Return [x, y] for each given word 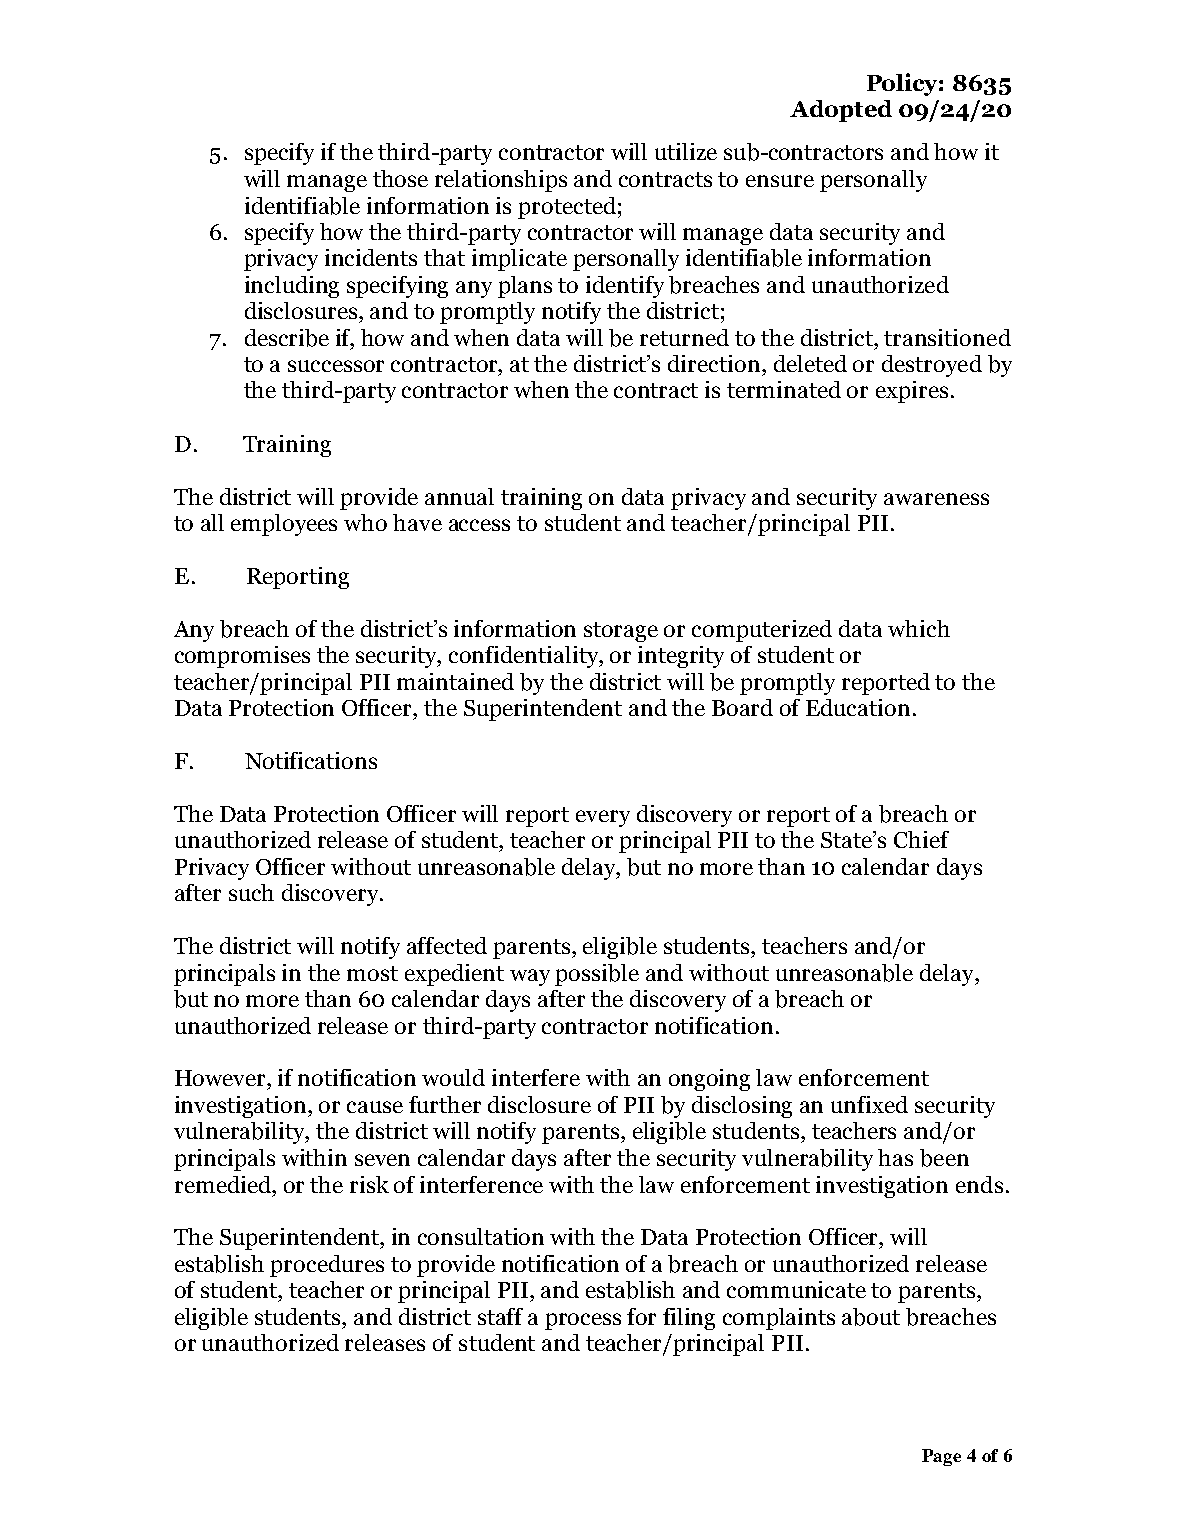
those [400, 178]
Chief [921, 839]
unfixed [869, 1104]
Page [941, 1457]
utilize [686, 151]
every [603, 818]
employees [284, 525]
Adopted [841, 111]
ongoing [709, 1080]
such [251, 892]
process [583, 1321]
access [479, 525]
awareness [936, 499]
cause [375, 1107]
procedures [327, 1266]
